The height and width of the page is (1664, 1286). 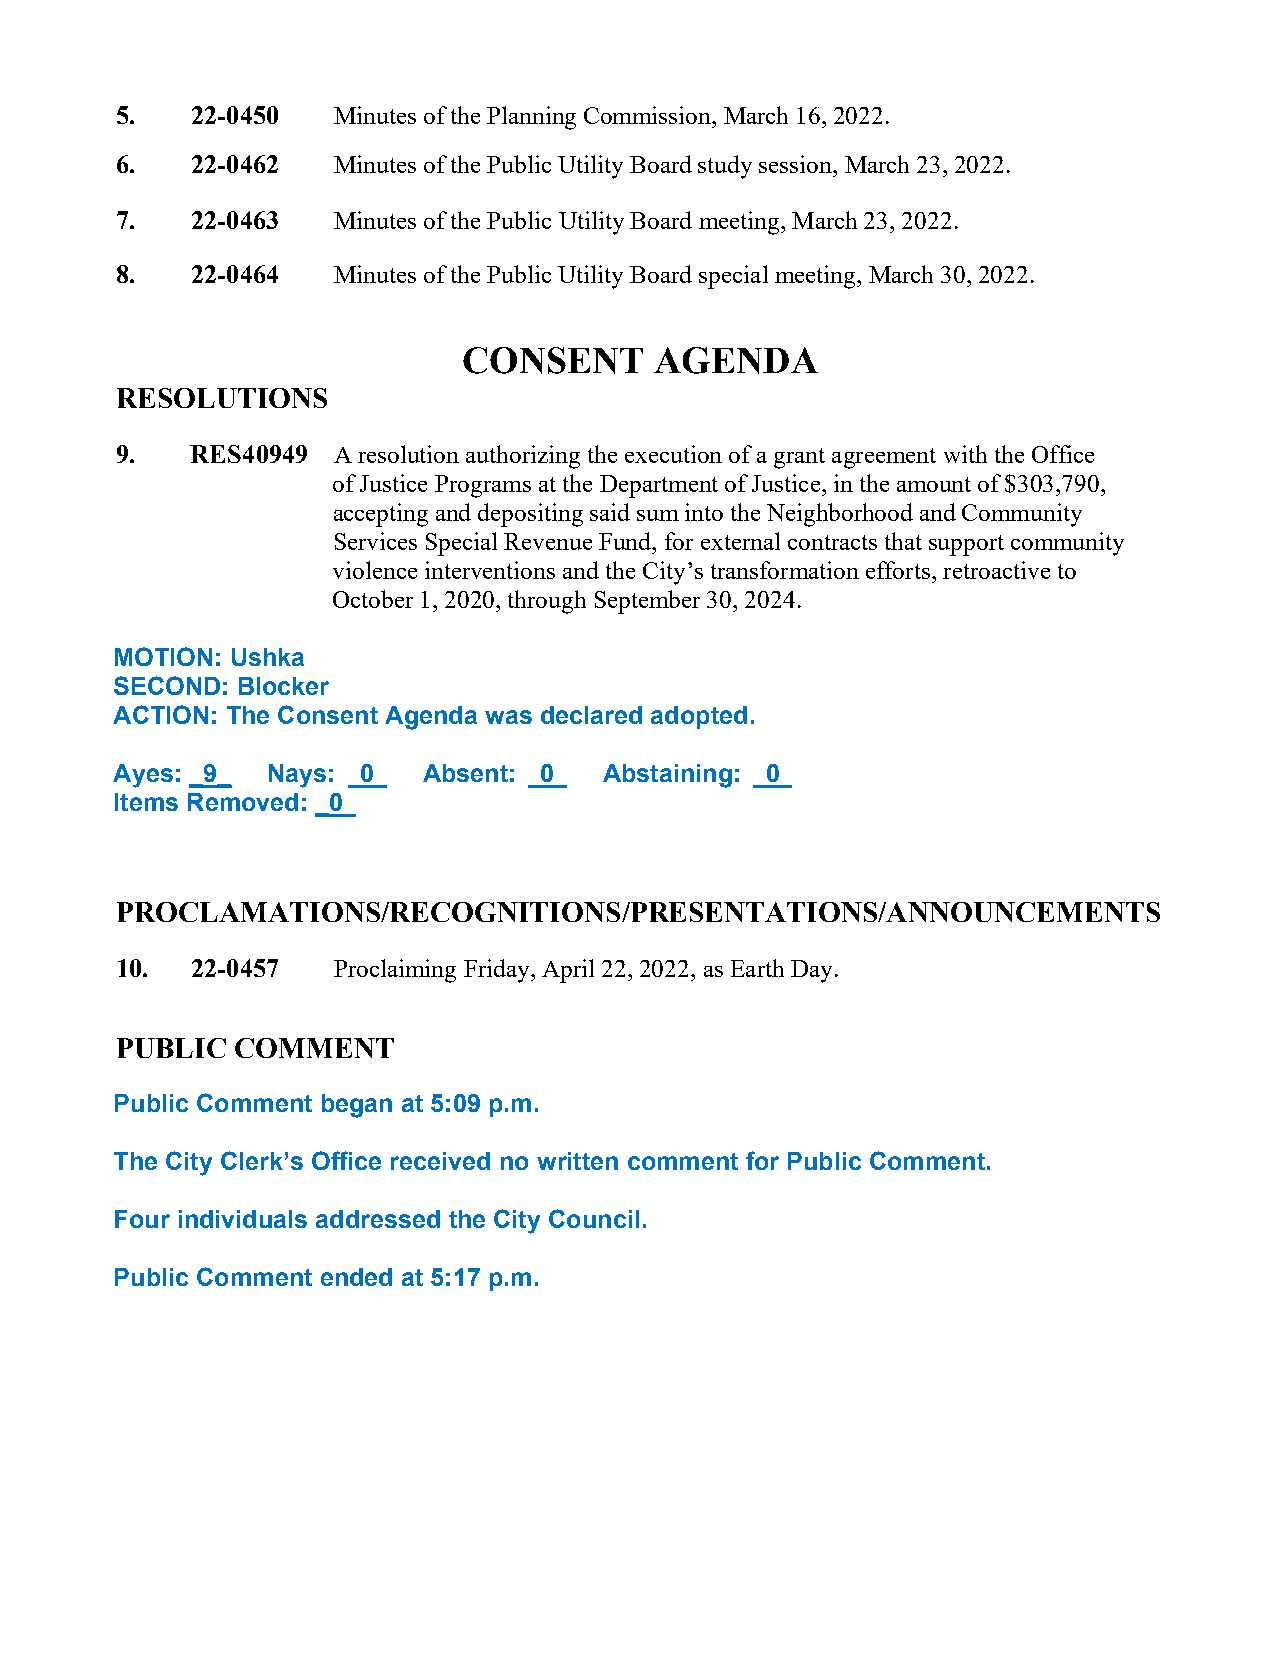 What do you see at coordinates (531, 118) in the page?
I see `Planning` at bounding box center [531, 118].
